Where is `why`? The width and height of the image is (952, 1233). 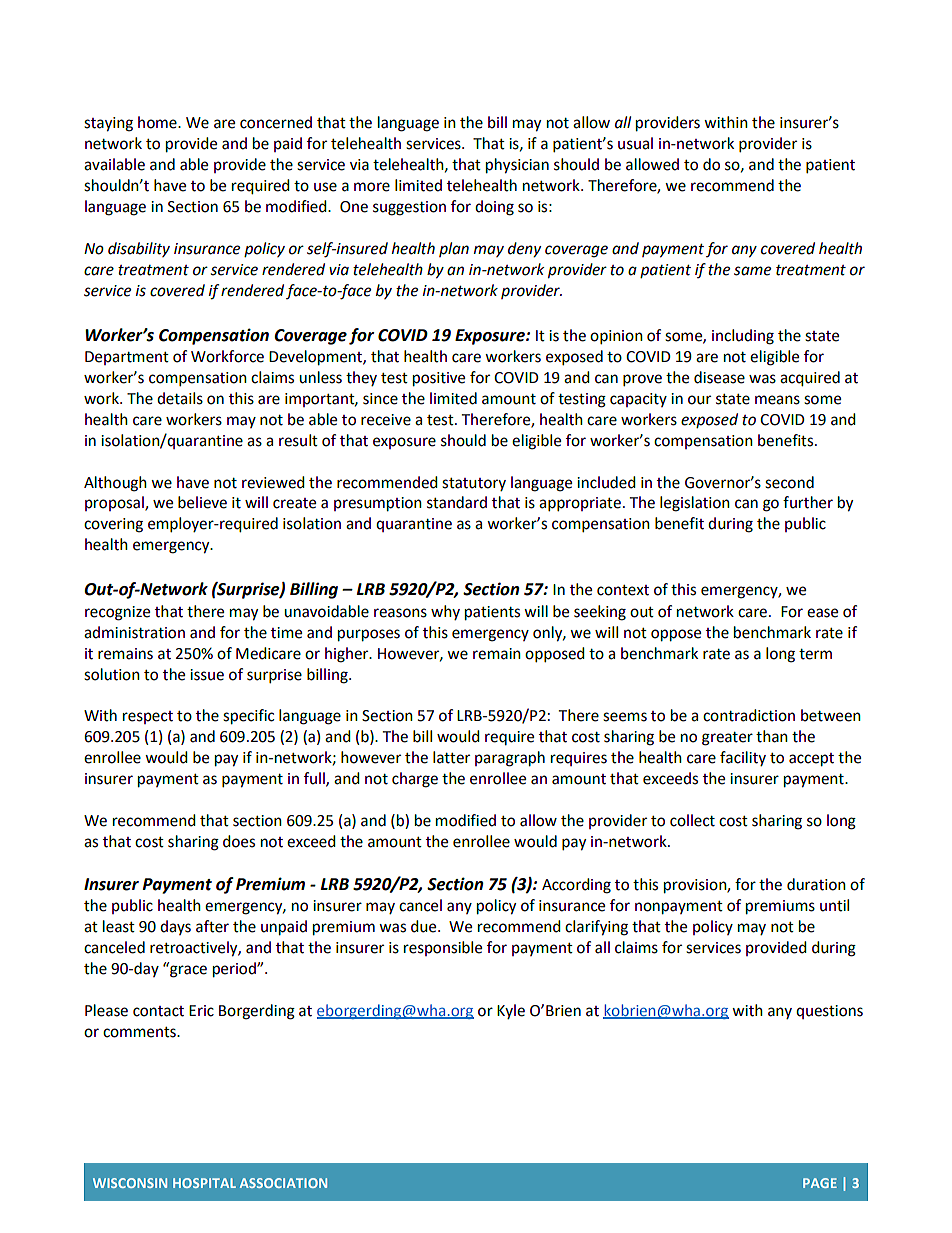 why is located at coordinates (445, 612).
